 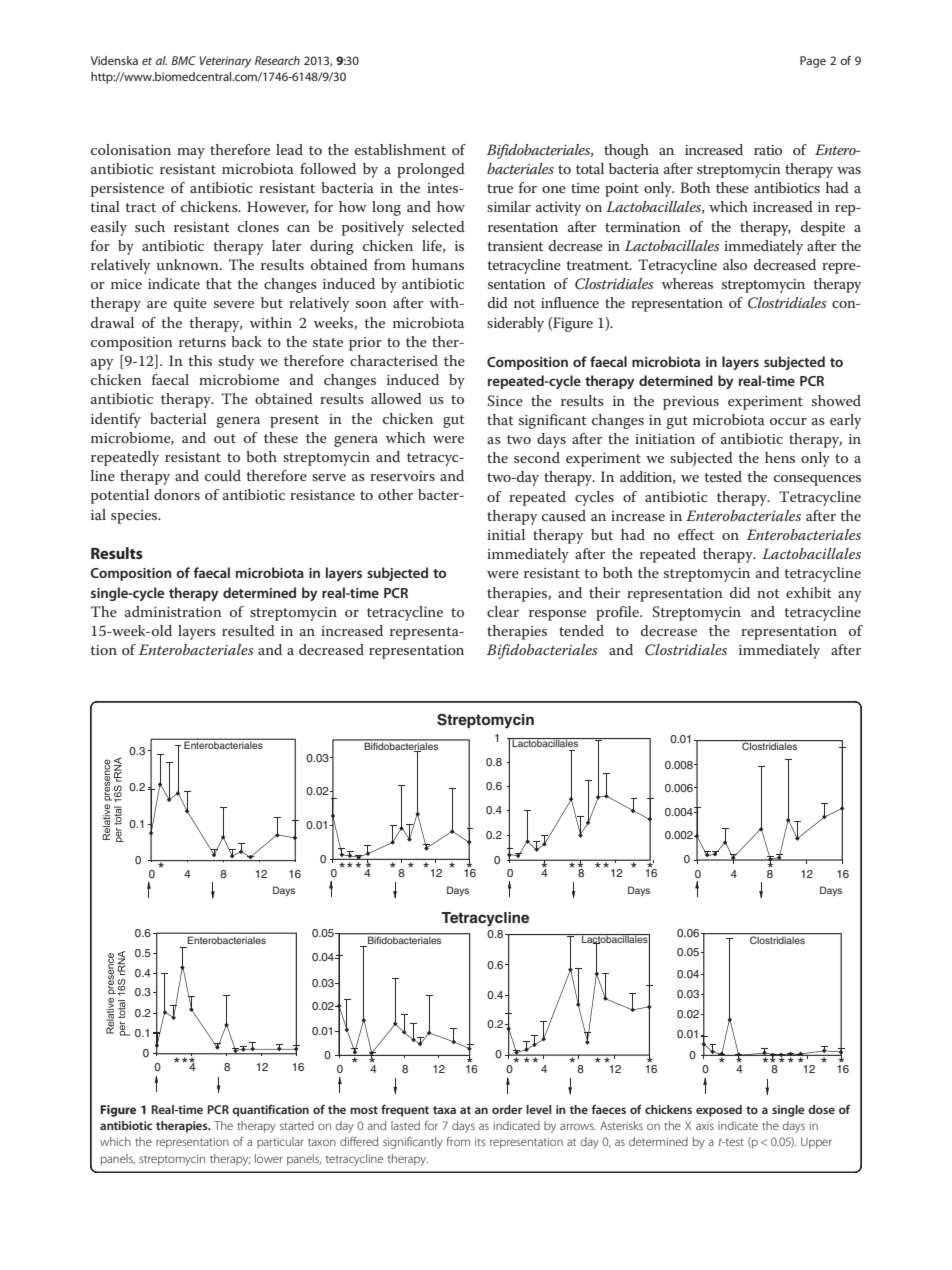 I want to click on Page, so click(x=813, y=62).
